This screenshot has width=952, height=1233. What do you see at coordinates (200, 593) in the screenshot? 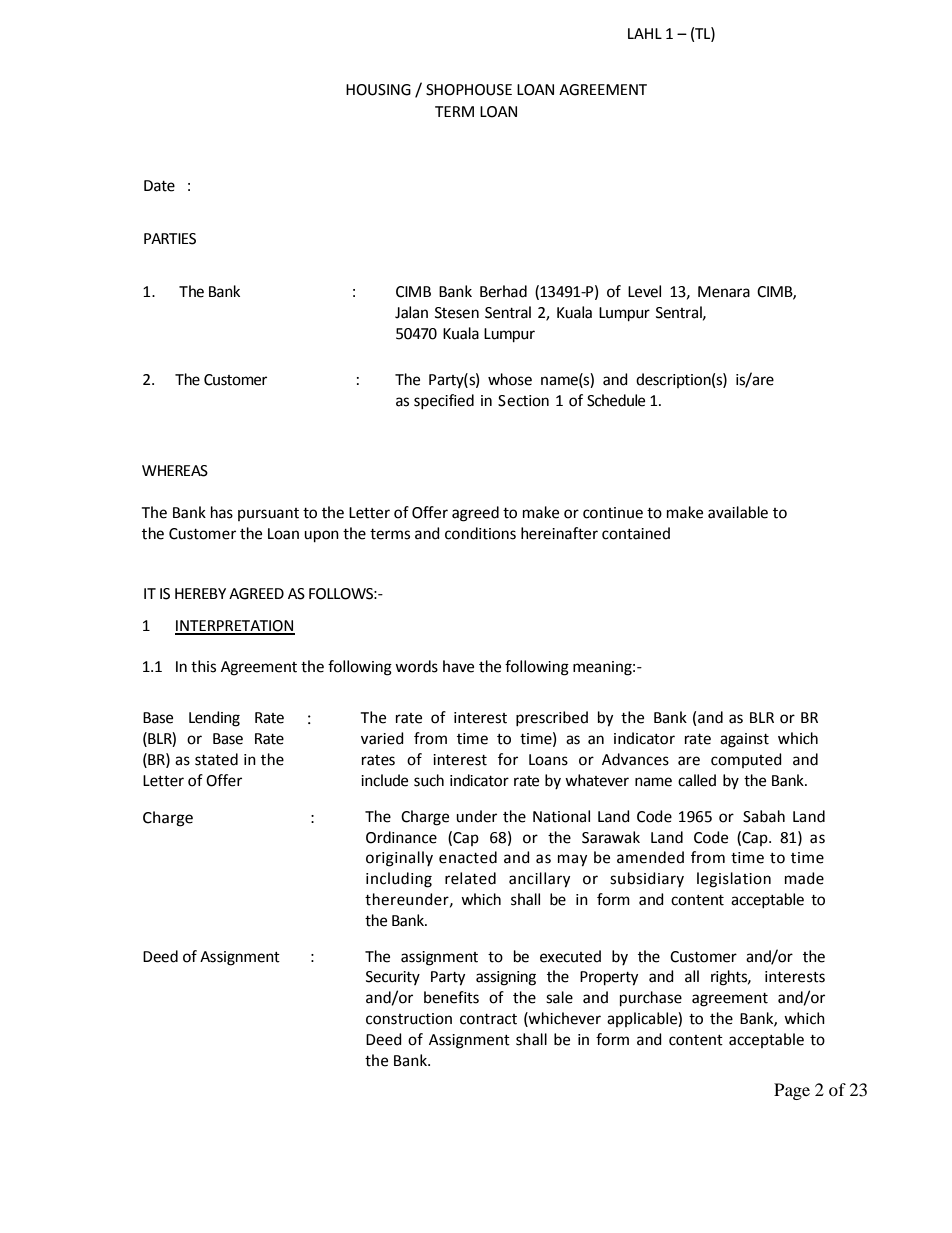
I see `HEREBY` at bounding box center [200, 593].
